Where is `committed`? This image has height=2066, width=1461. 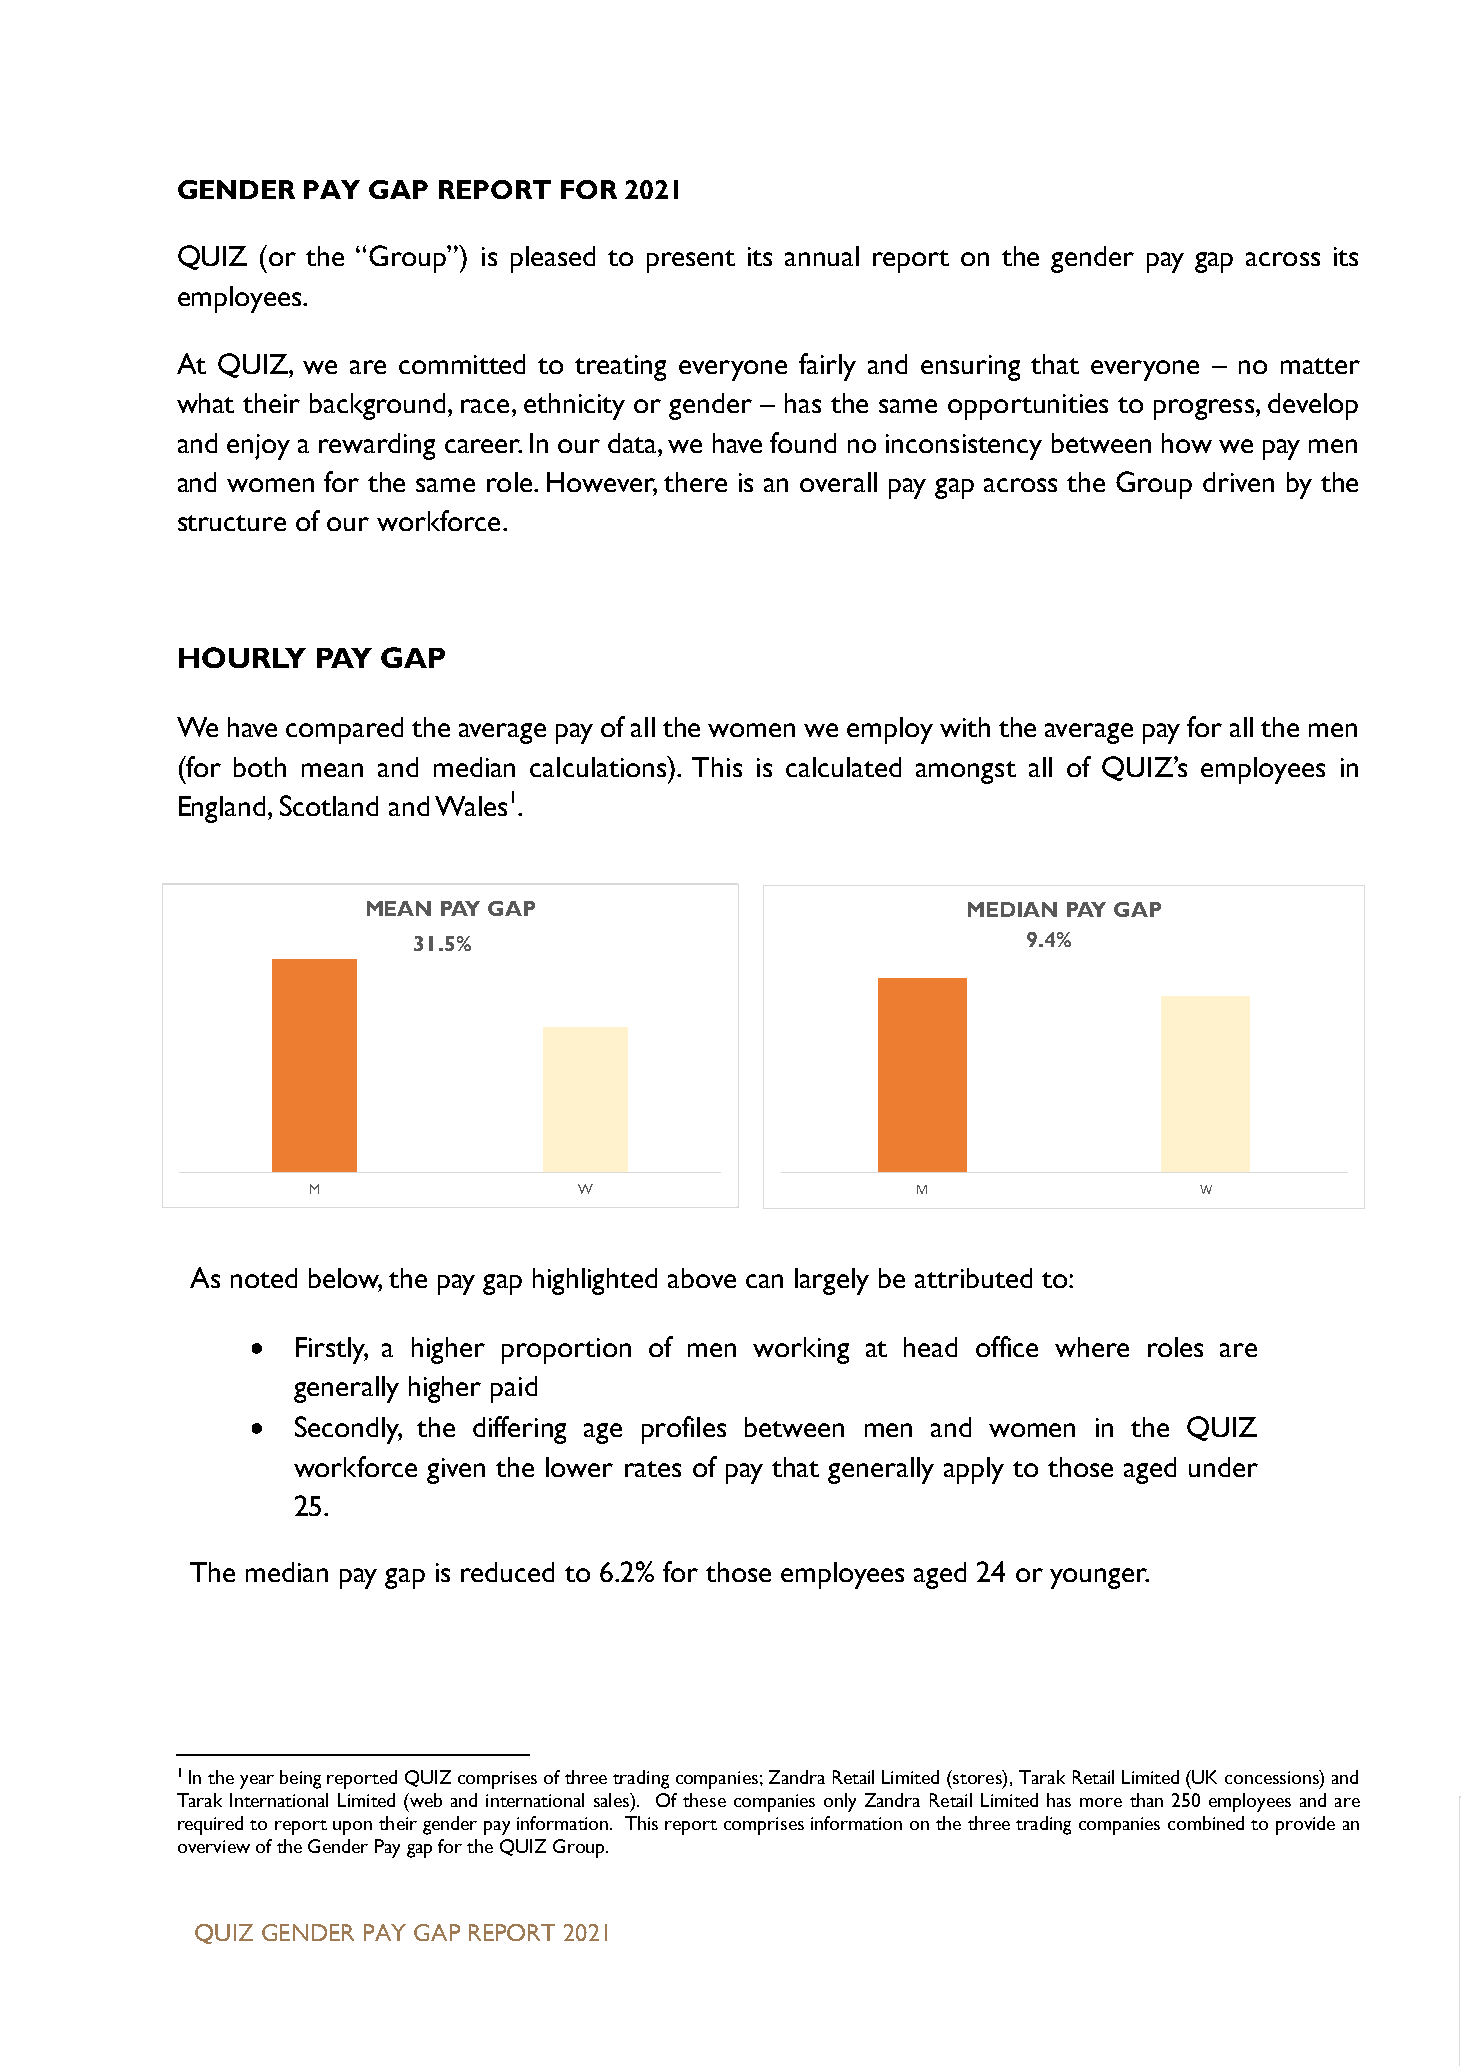
committed is located at coordinates (462, 364).
